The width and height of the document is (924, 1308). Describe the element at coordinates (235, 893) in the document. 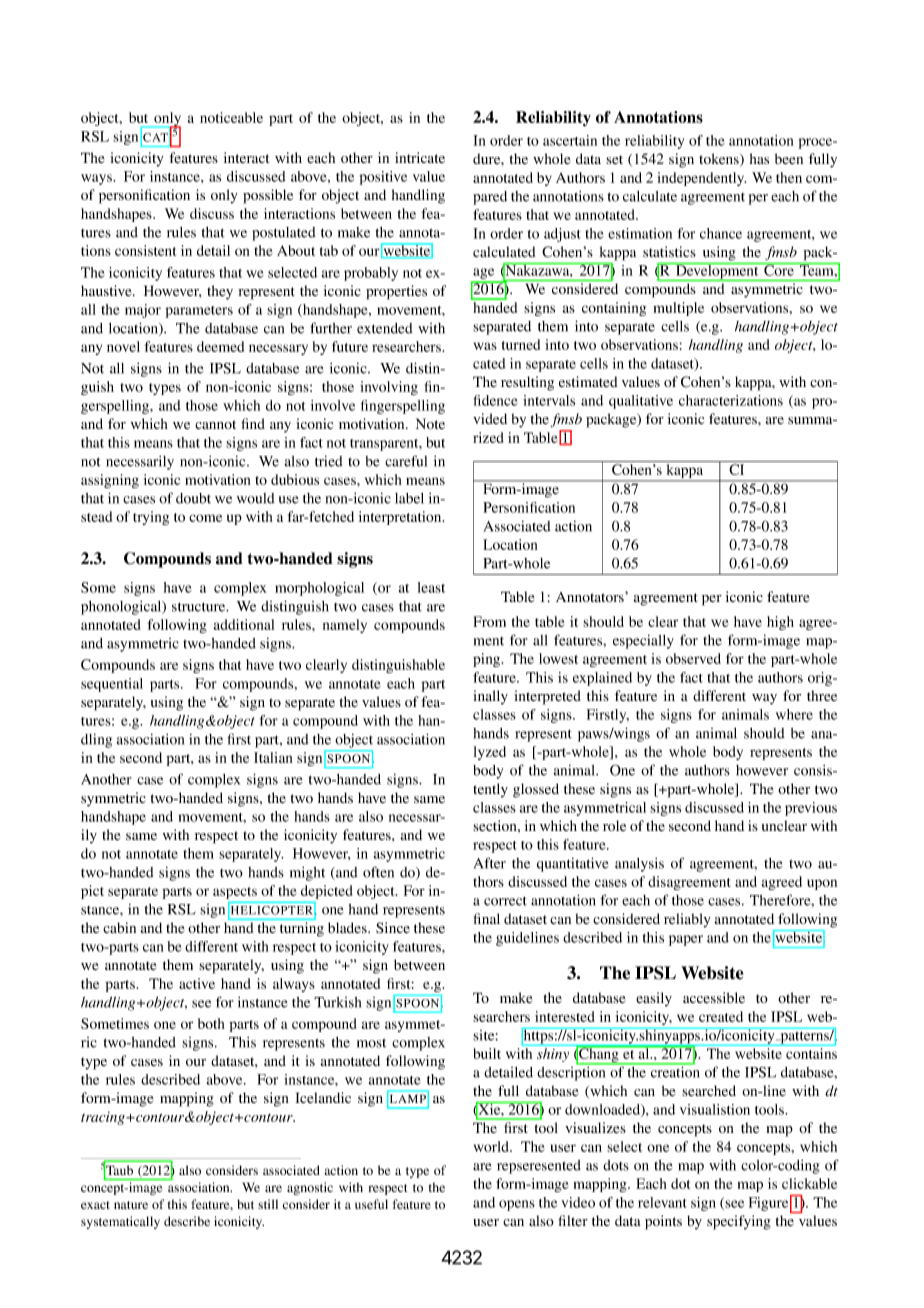

I see `aspects` at that location.
